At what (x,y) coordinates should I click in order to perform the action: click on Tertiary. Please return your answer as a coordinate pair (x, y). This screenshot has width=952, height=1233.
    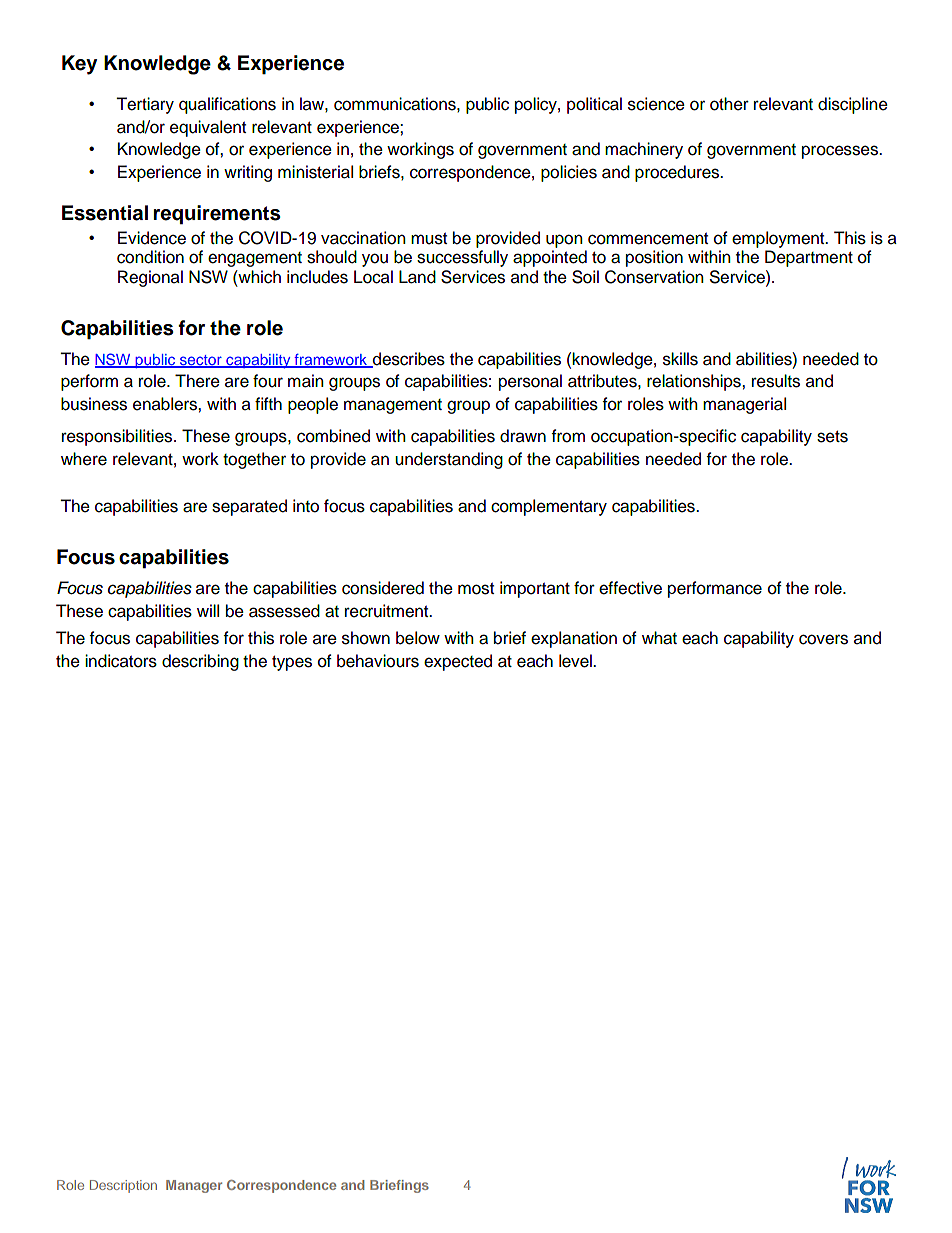
    Looking at the image, I should click on (145, 105).
